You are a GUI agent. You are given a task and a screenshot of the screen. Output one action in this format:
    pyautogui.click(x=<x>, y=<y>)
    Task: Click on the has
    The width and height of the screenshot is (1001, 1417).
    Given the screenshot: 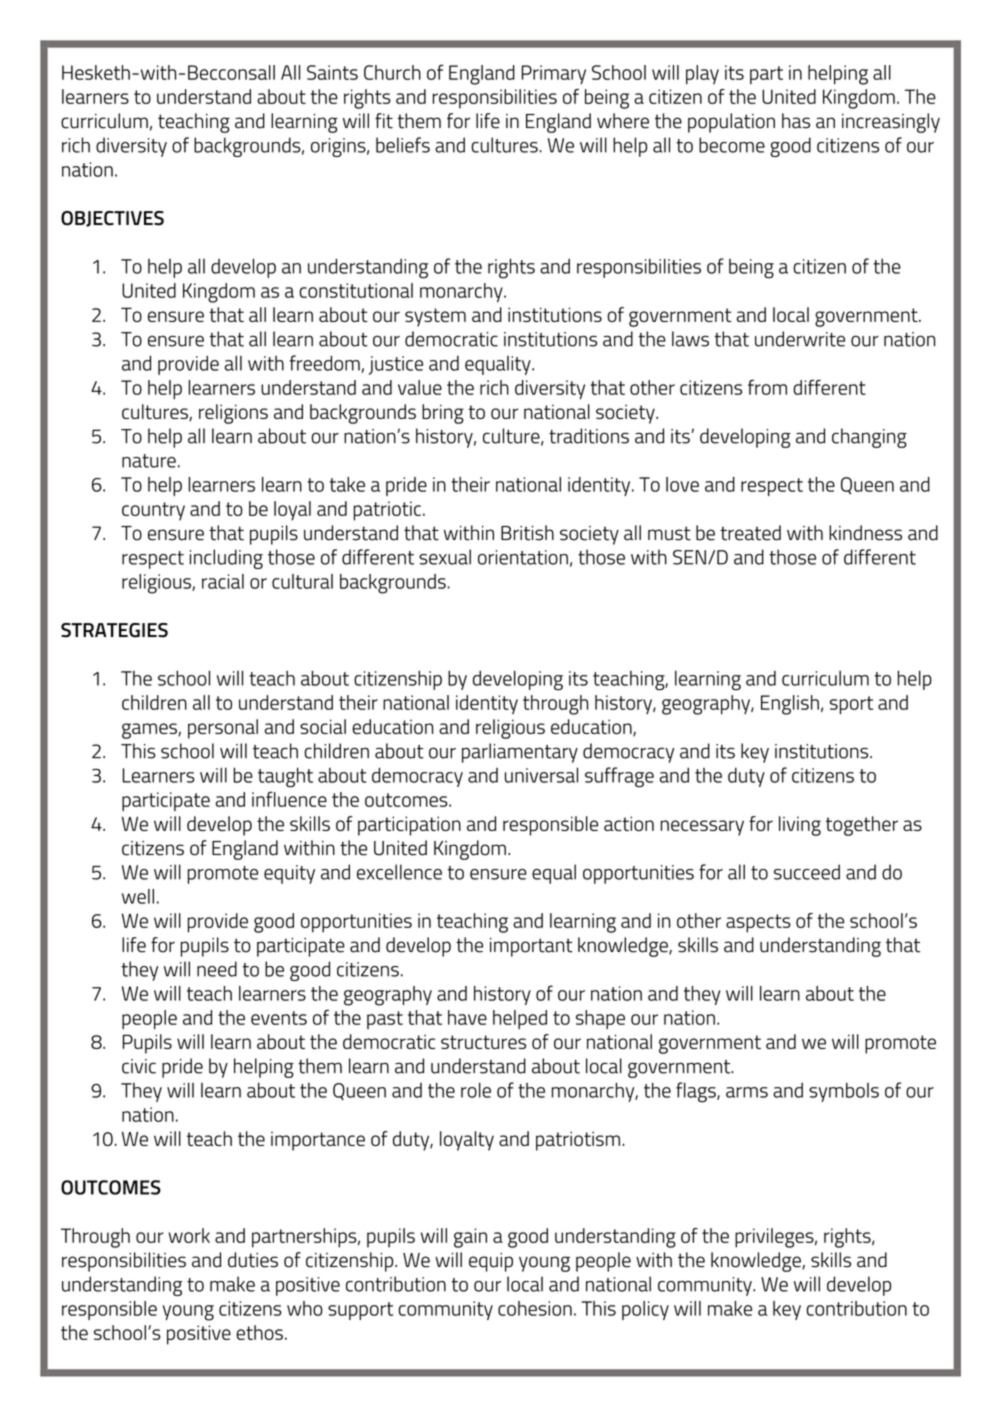 What is the action you would take?
    pyautogui.click(x=796, y=121)
